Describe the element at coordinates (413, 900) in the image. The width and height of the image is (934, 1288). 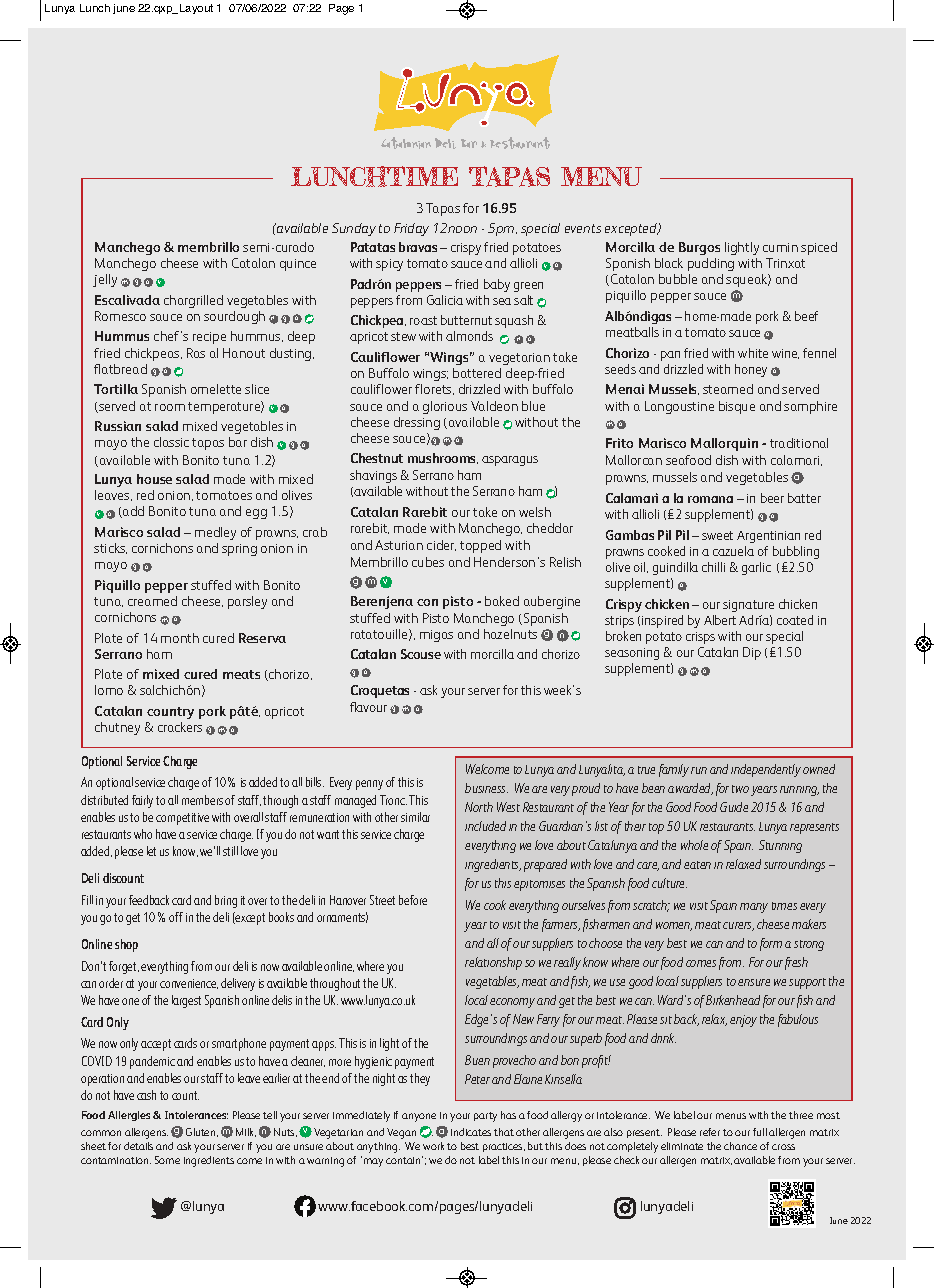
I see `before` at that location.
